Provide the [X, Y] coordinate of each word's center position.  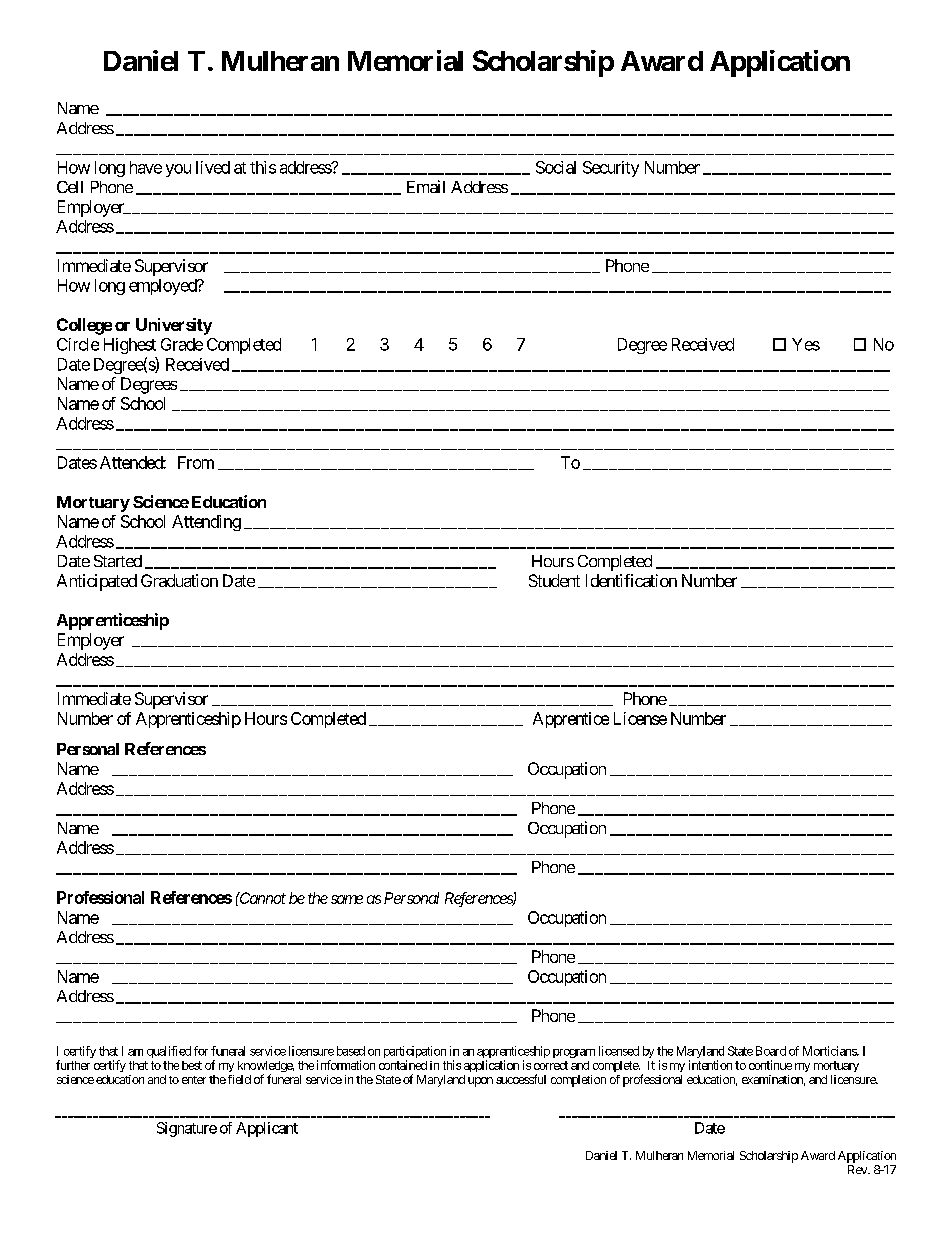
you [178, 170]
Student [554, 580]
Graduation [179, 580]
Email [426, 186]
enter [194, 1080]
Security [611, 169]
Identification [631, 580]
